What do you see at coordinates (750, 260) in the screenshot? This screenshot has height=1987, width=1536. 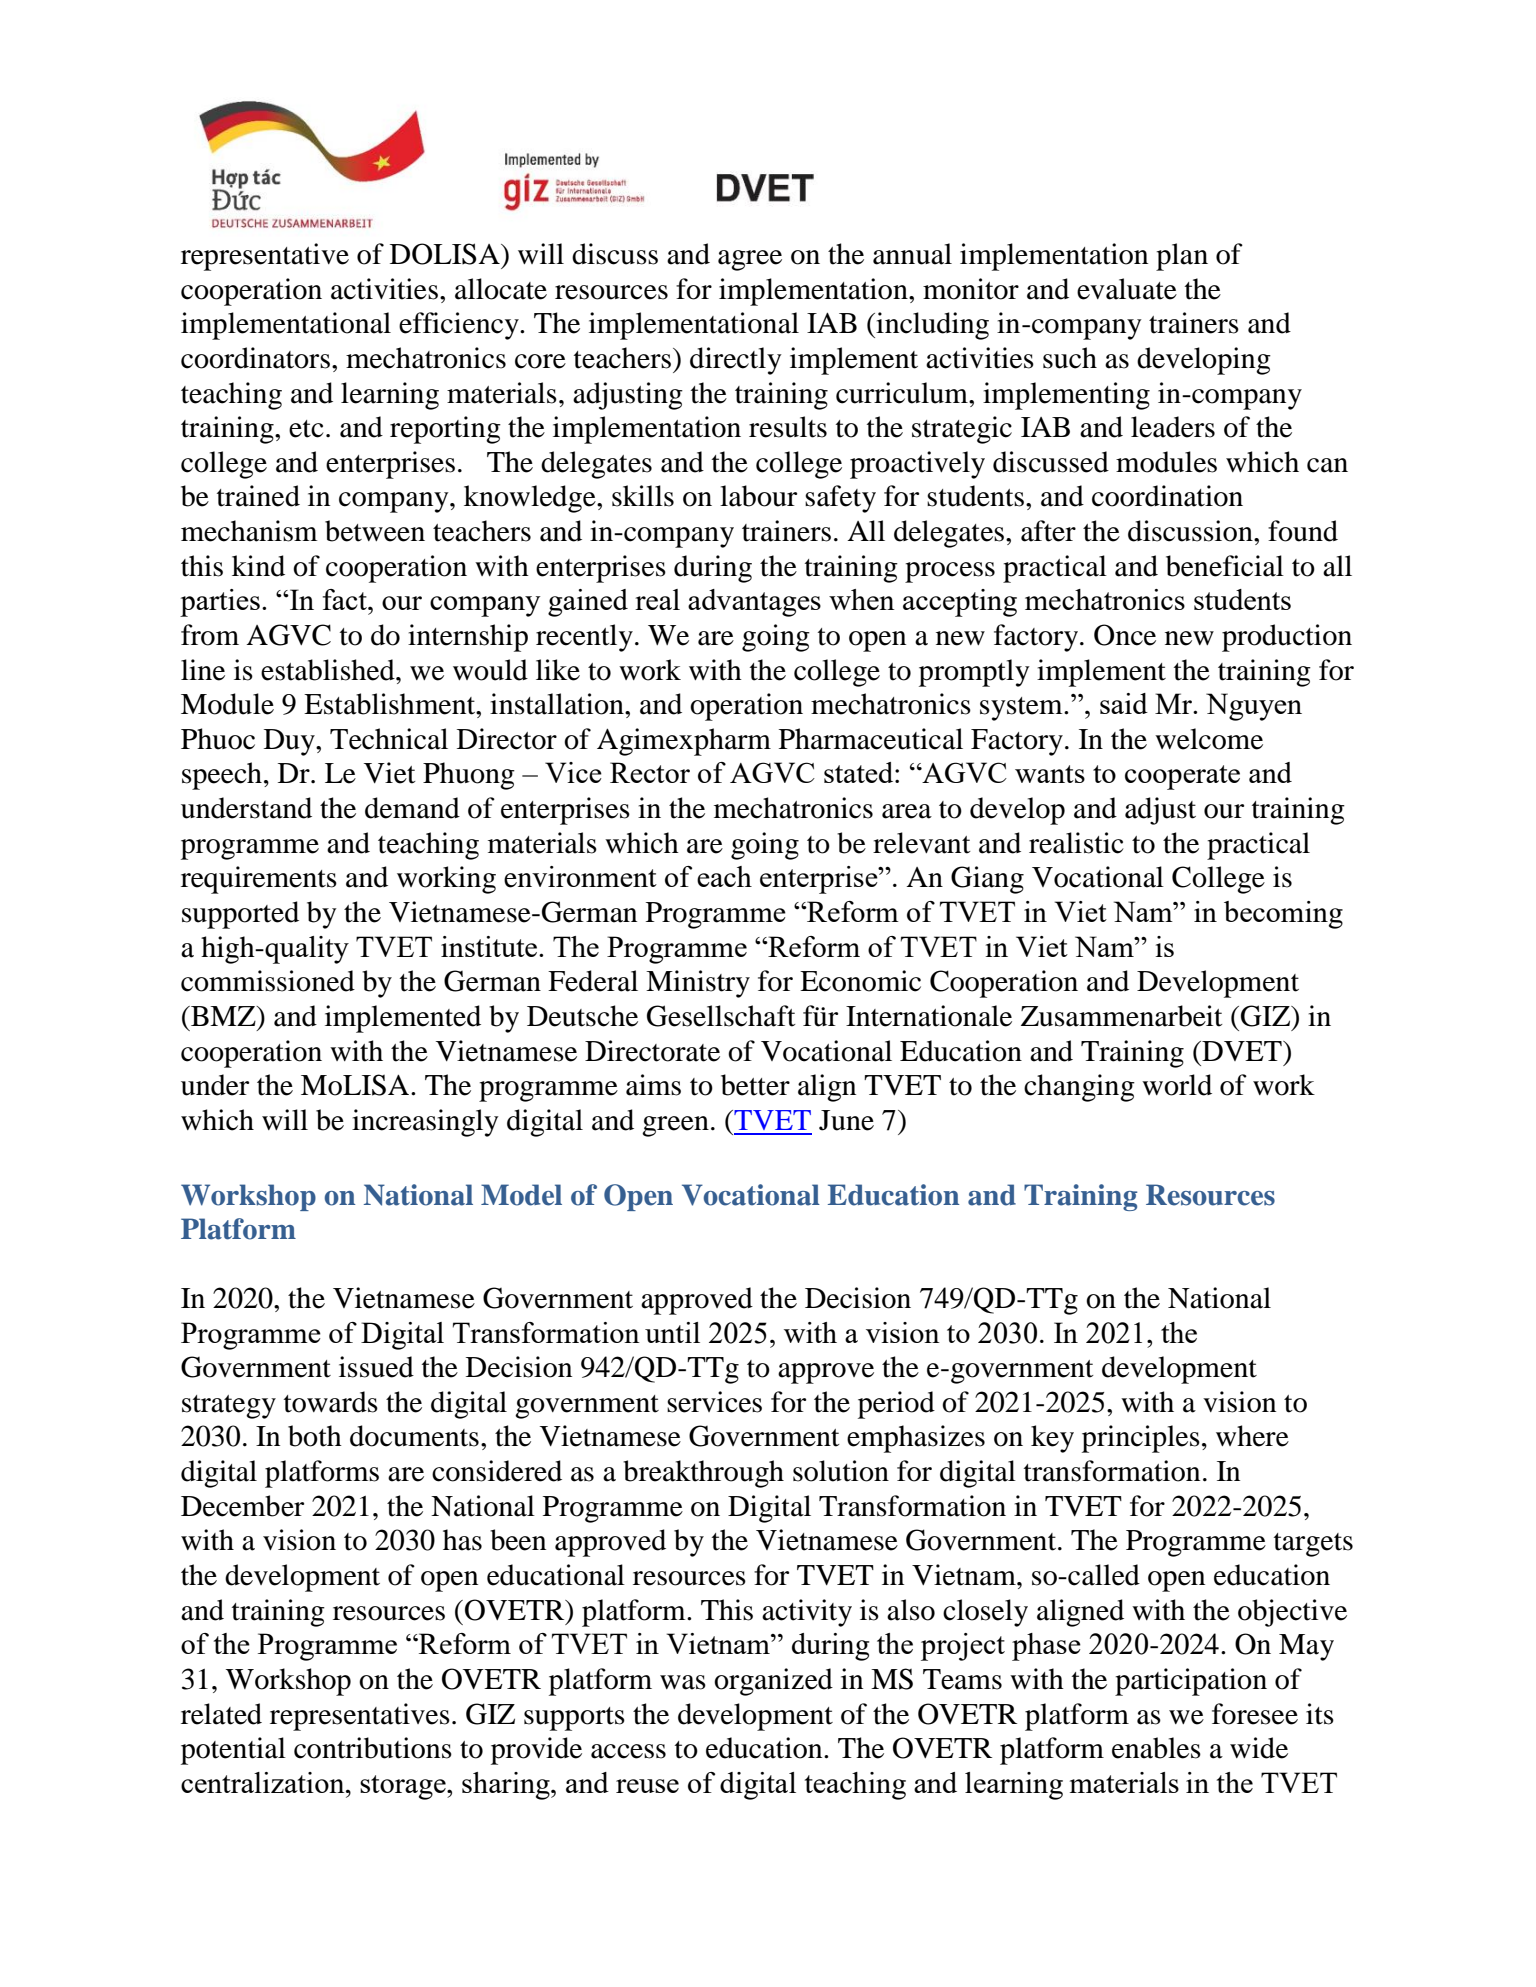 I see `agree` at bounding box center [750, 260].
